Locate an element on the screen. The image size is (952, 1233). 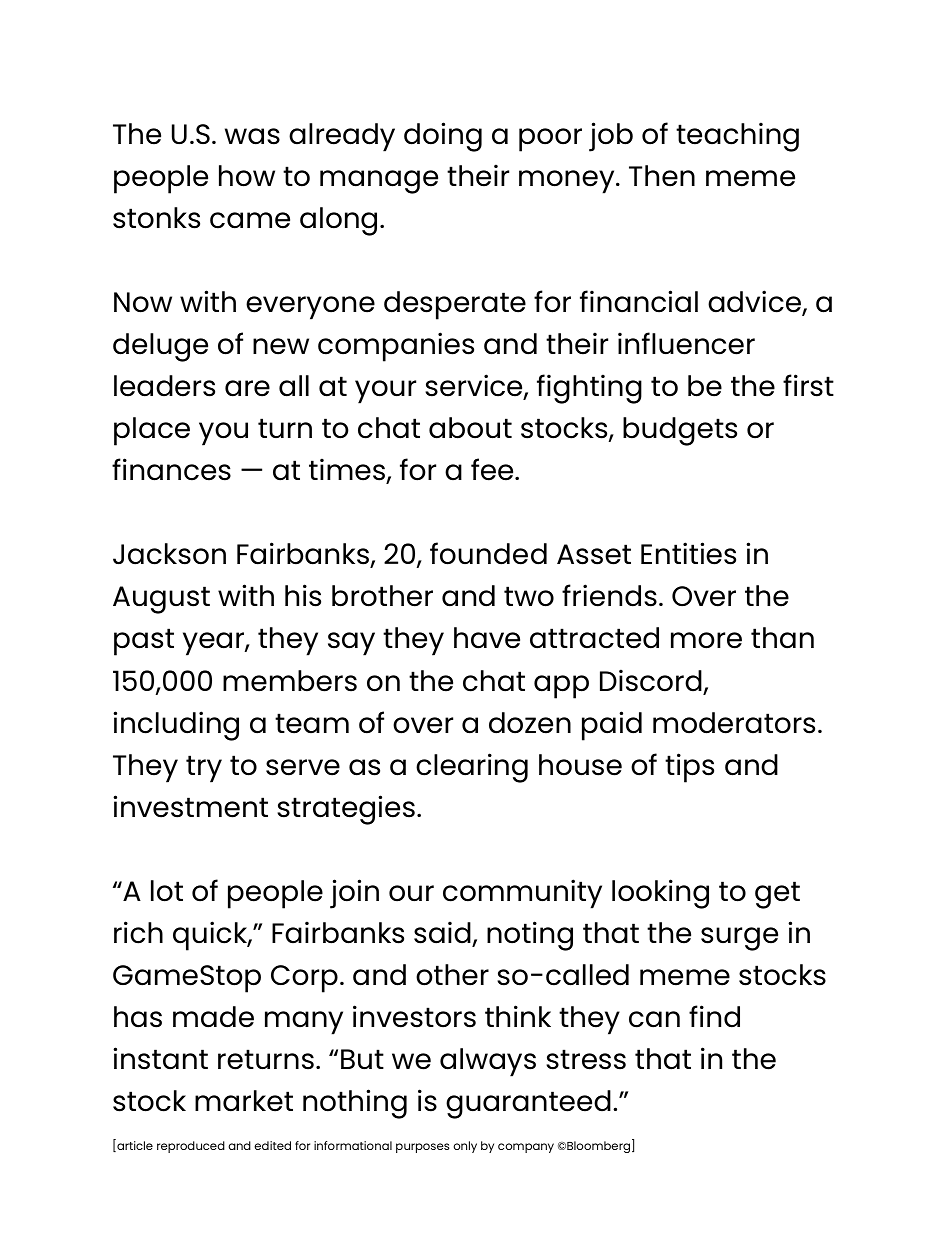
find is located at coordinates (714, 1016).
